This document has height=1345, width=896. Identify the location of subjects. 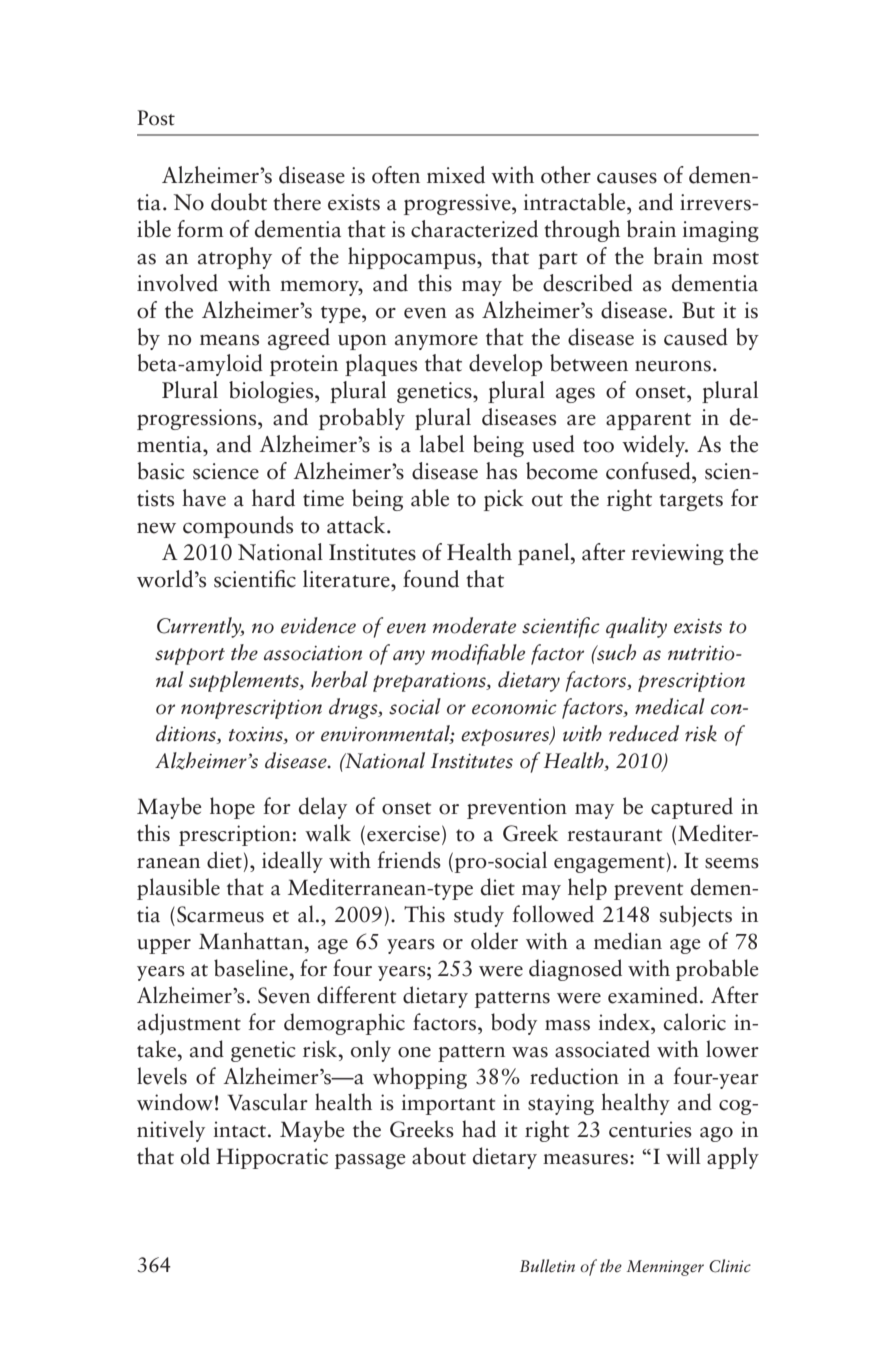
(696, 916).
